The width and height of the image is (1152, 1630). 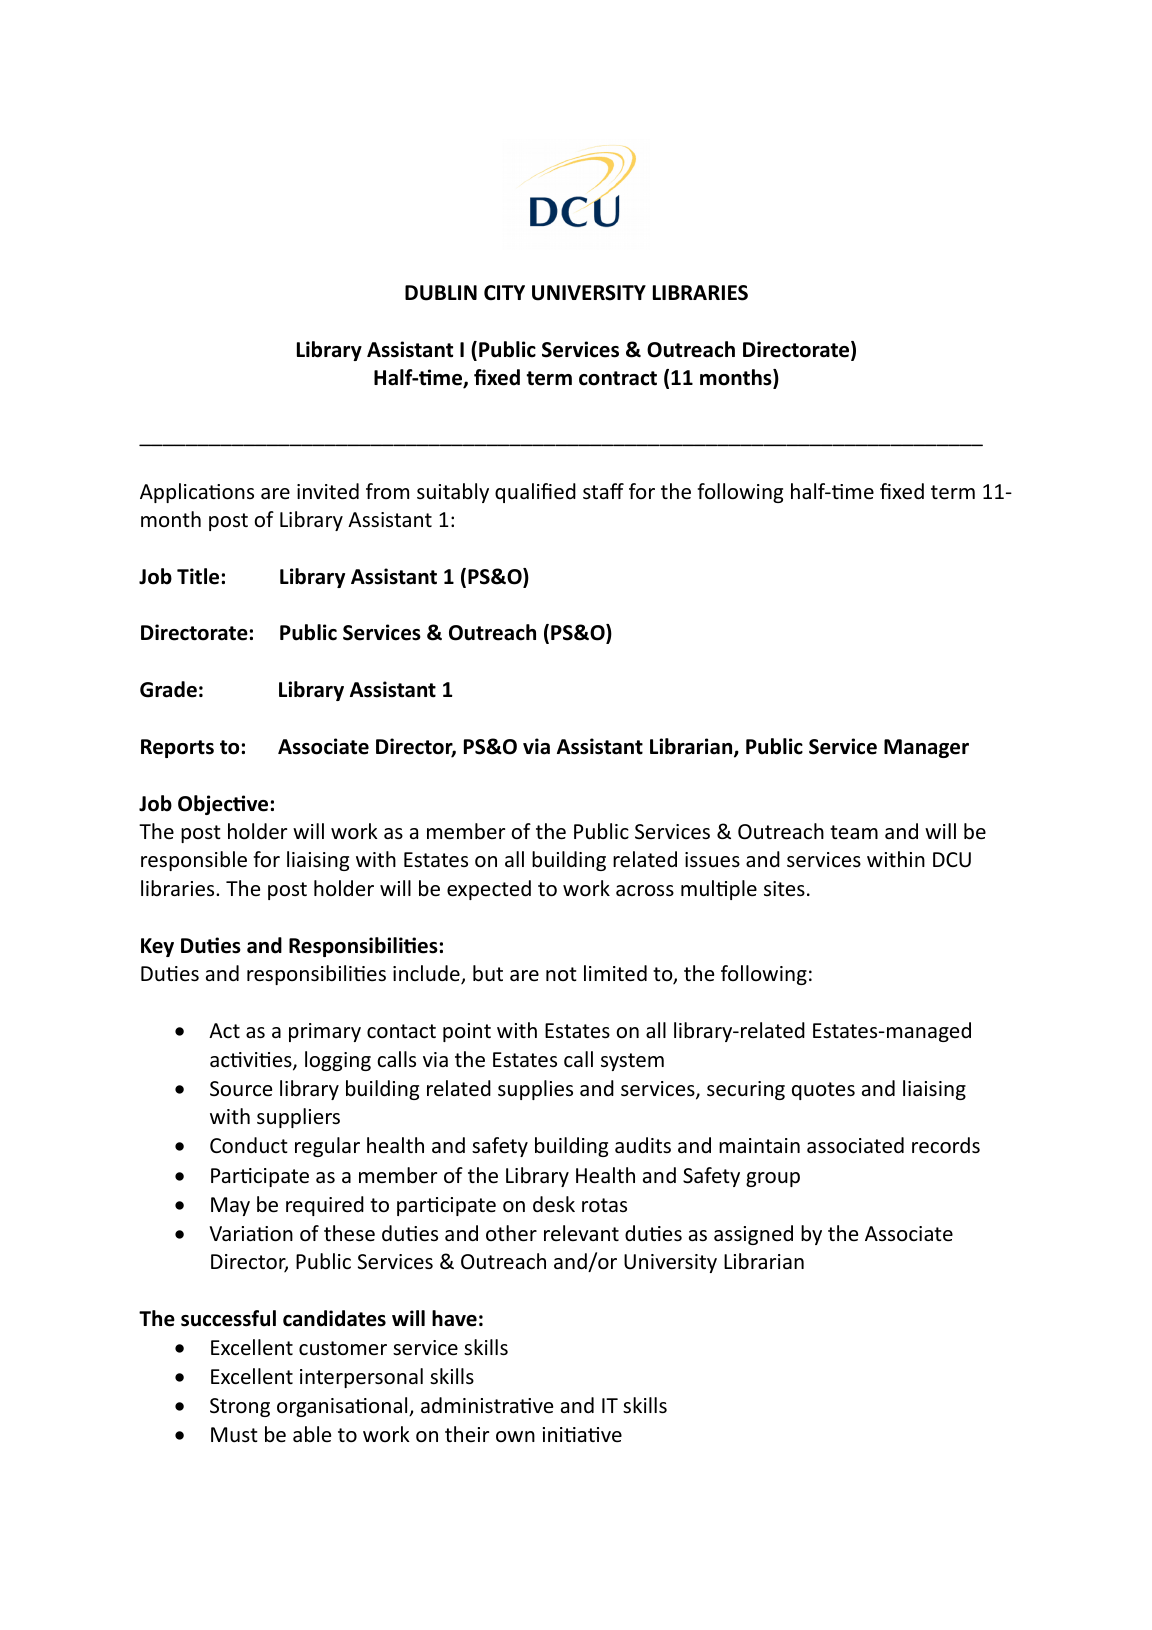 What do you see at coordinates (504, 293) in the image?
I see `CITY` at bounding box center [504, 293].
